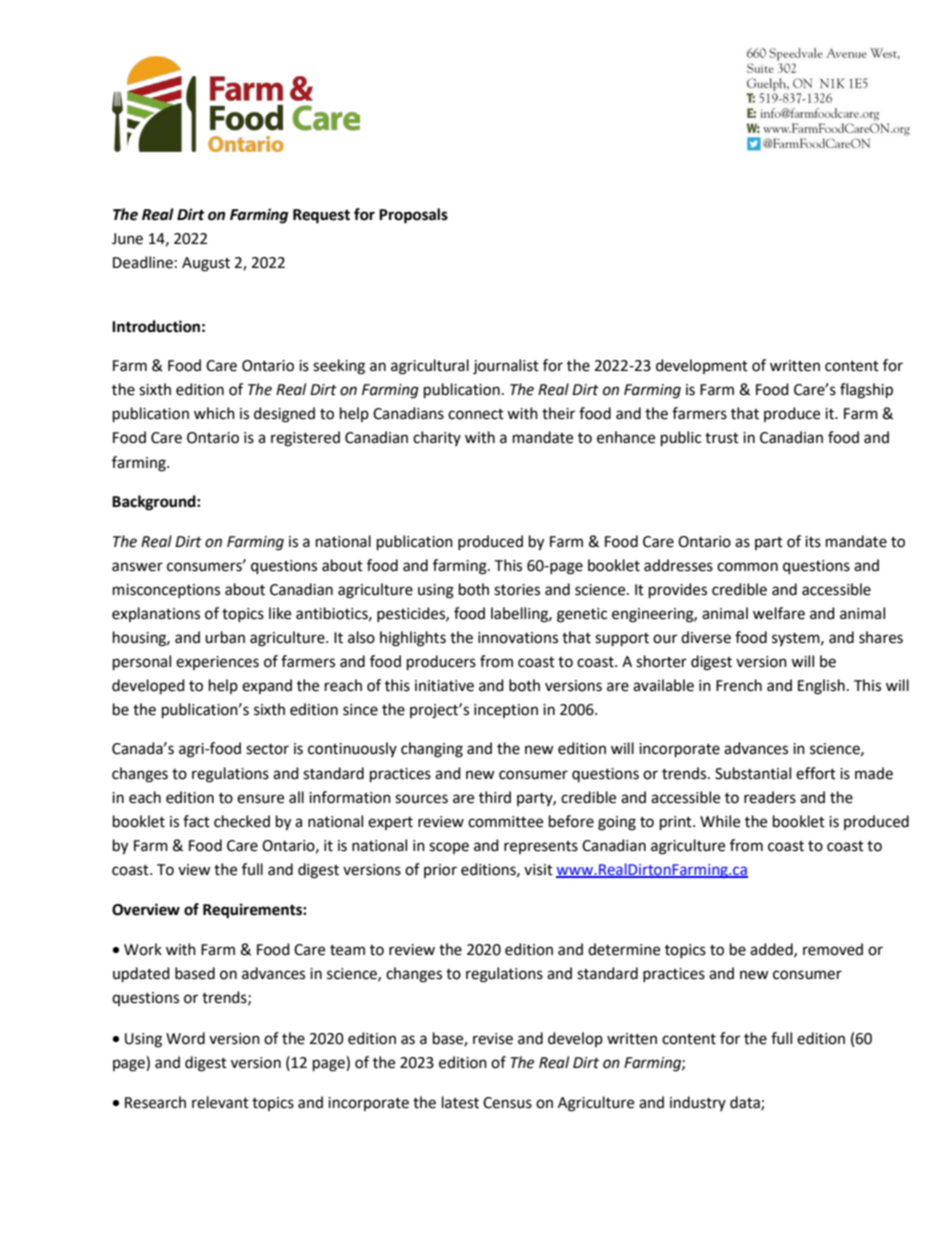  Describe the element at coordinates (220, 1102) in the document. I see `relevant` at that location.
